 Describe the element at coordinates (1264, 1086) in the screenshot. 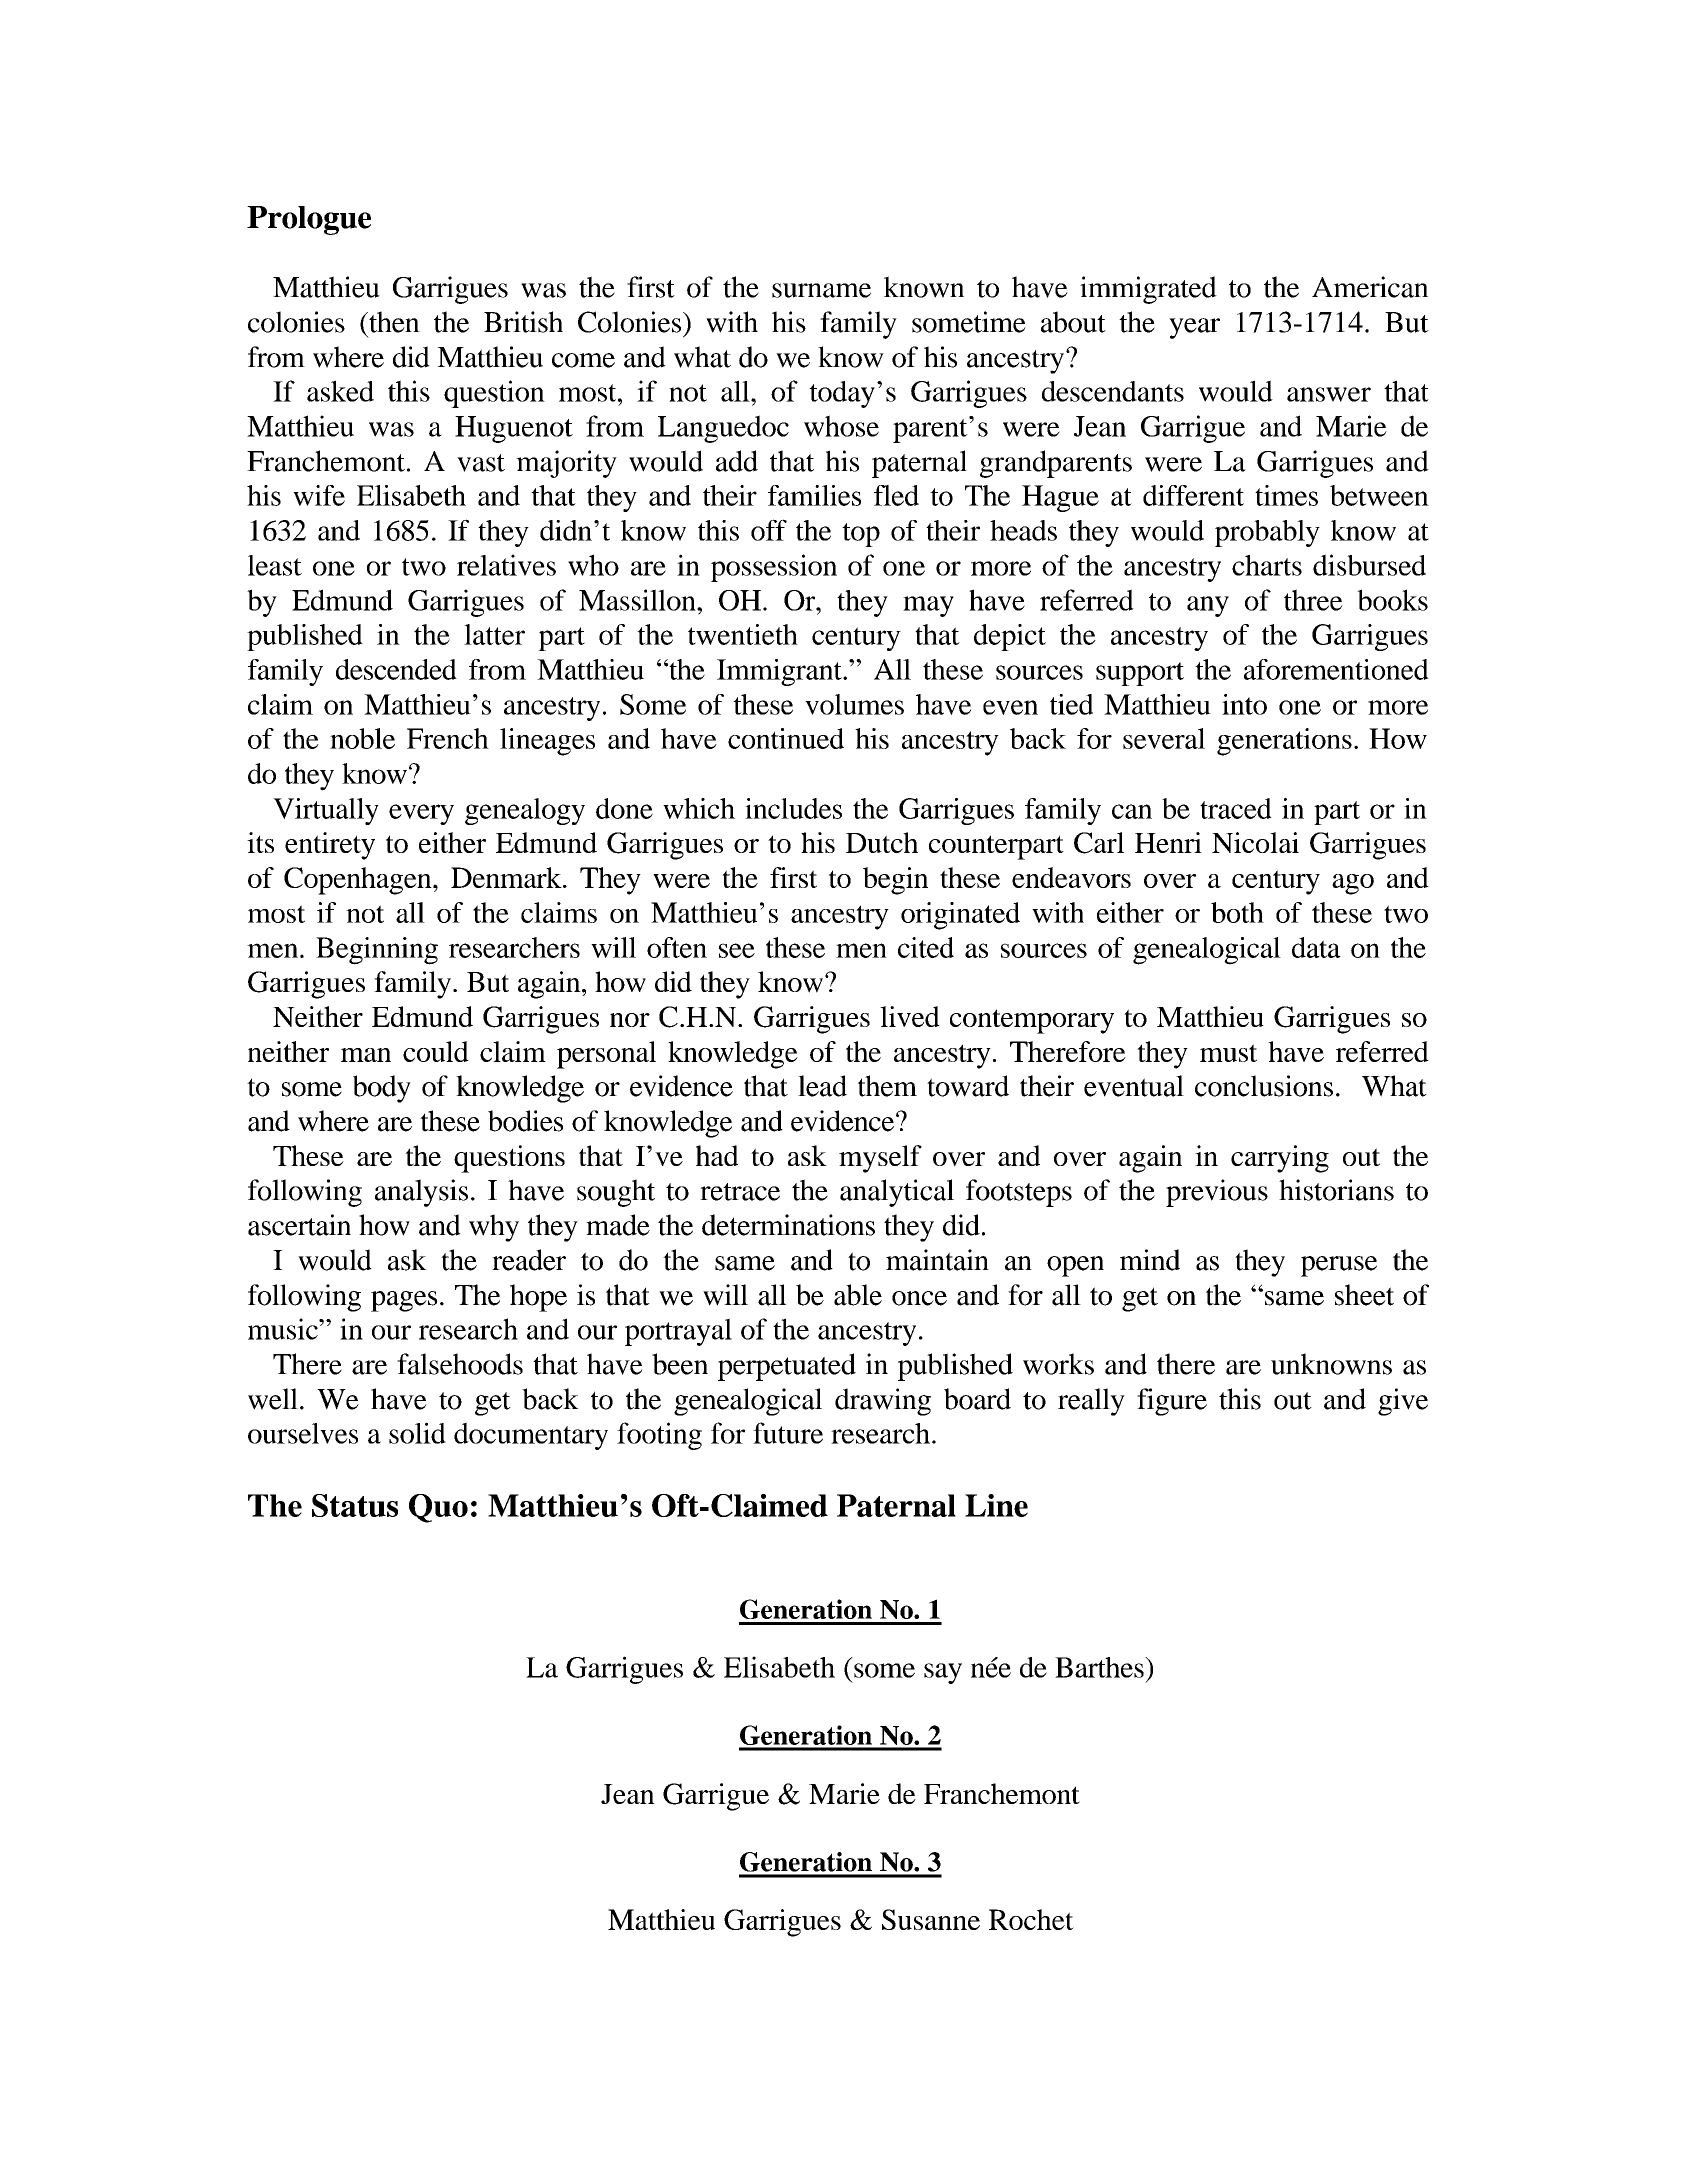

I see `conclusions` at that location.
